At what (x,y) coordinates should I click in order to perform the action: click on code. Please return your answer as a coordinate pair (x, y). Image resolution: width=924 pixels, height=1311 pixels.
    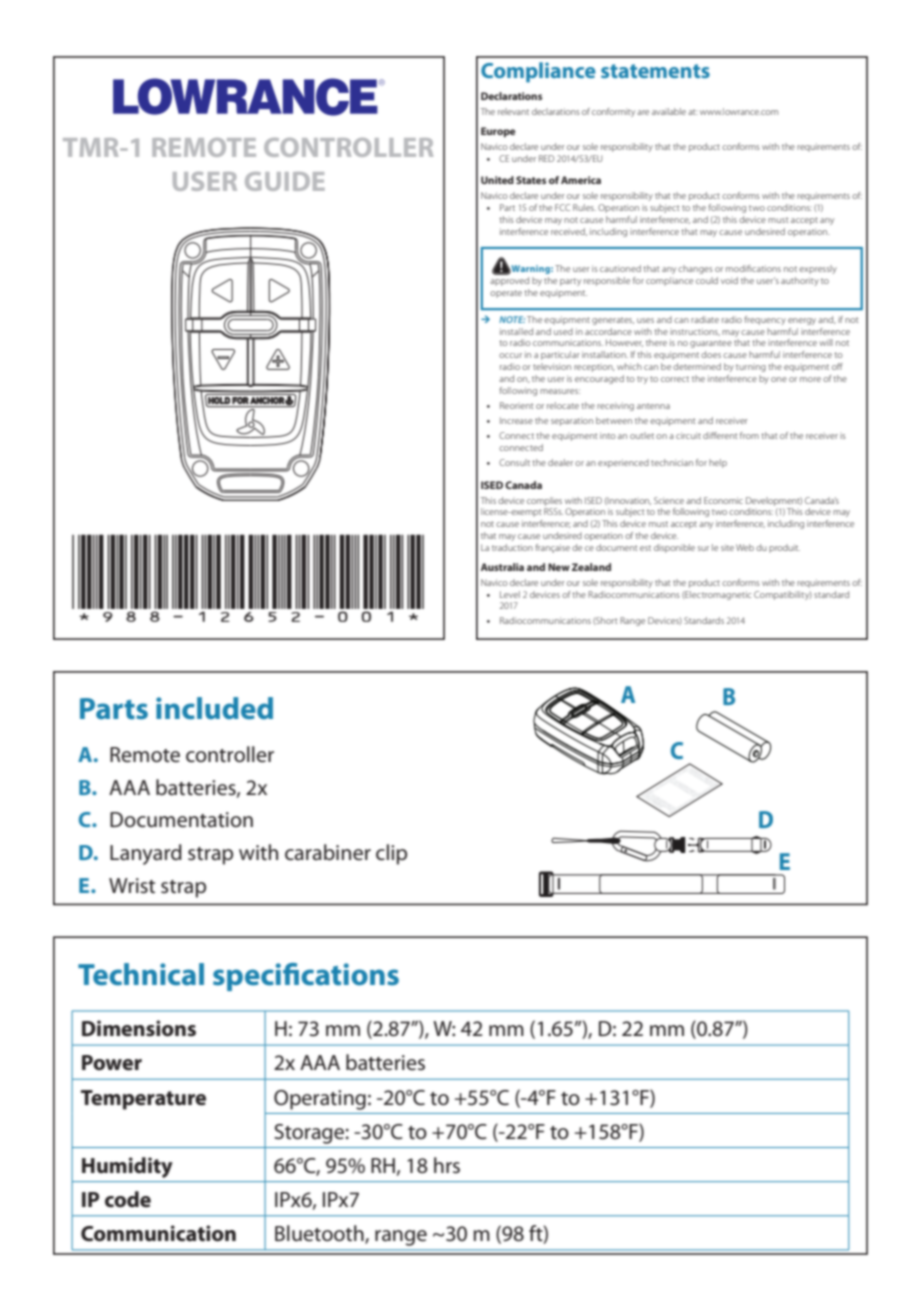
    Looking at the image, I should click on (128, 1199).
